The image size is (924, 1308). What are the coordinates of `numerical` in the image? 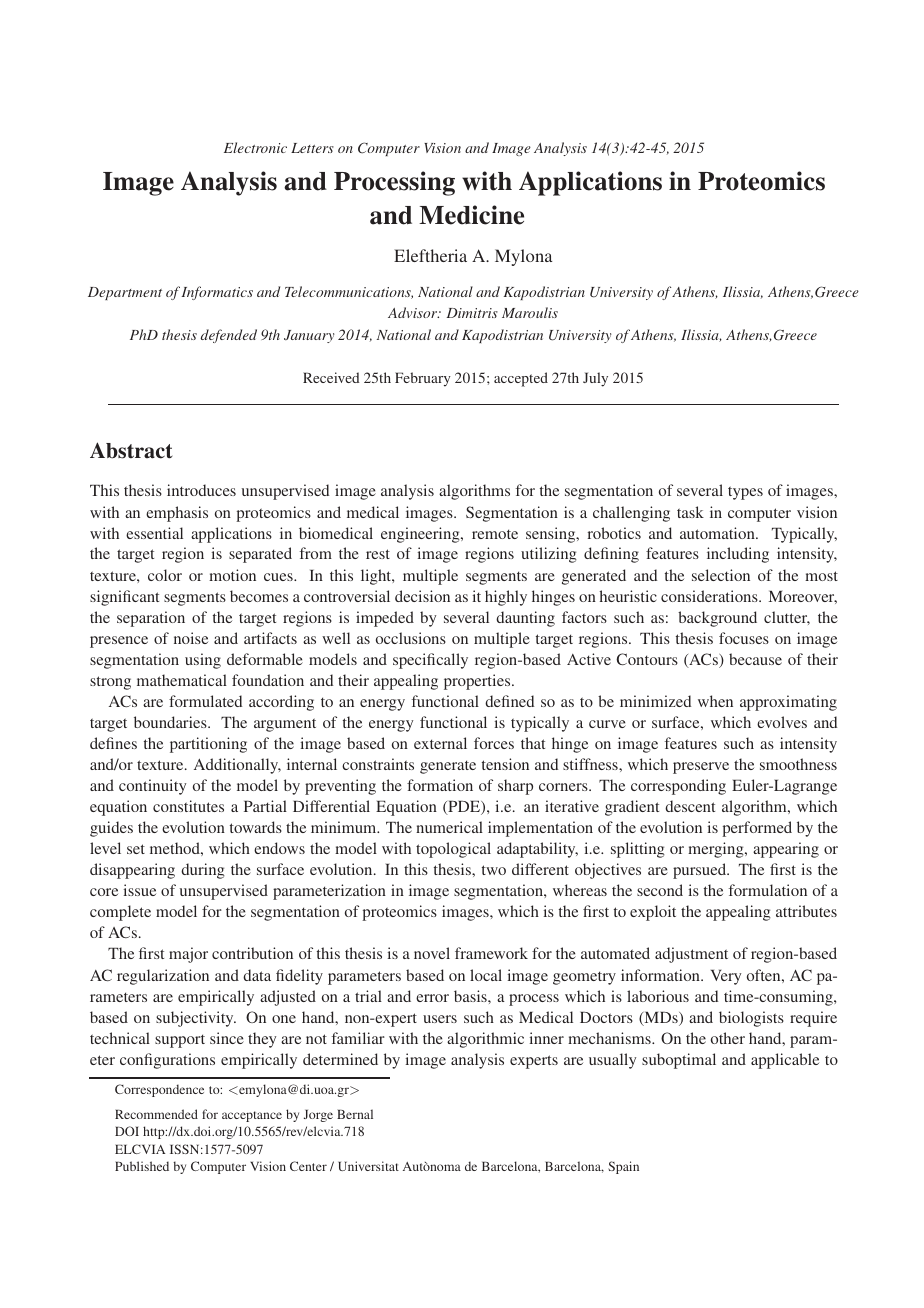 It's located at (449, 827).
